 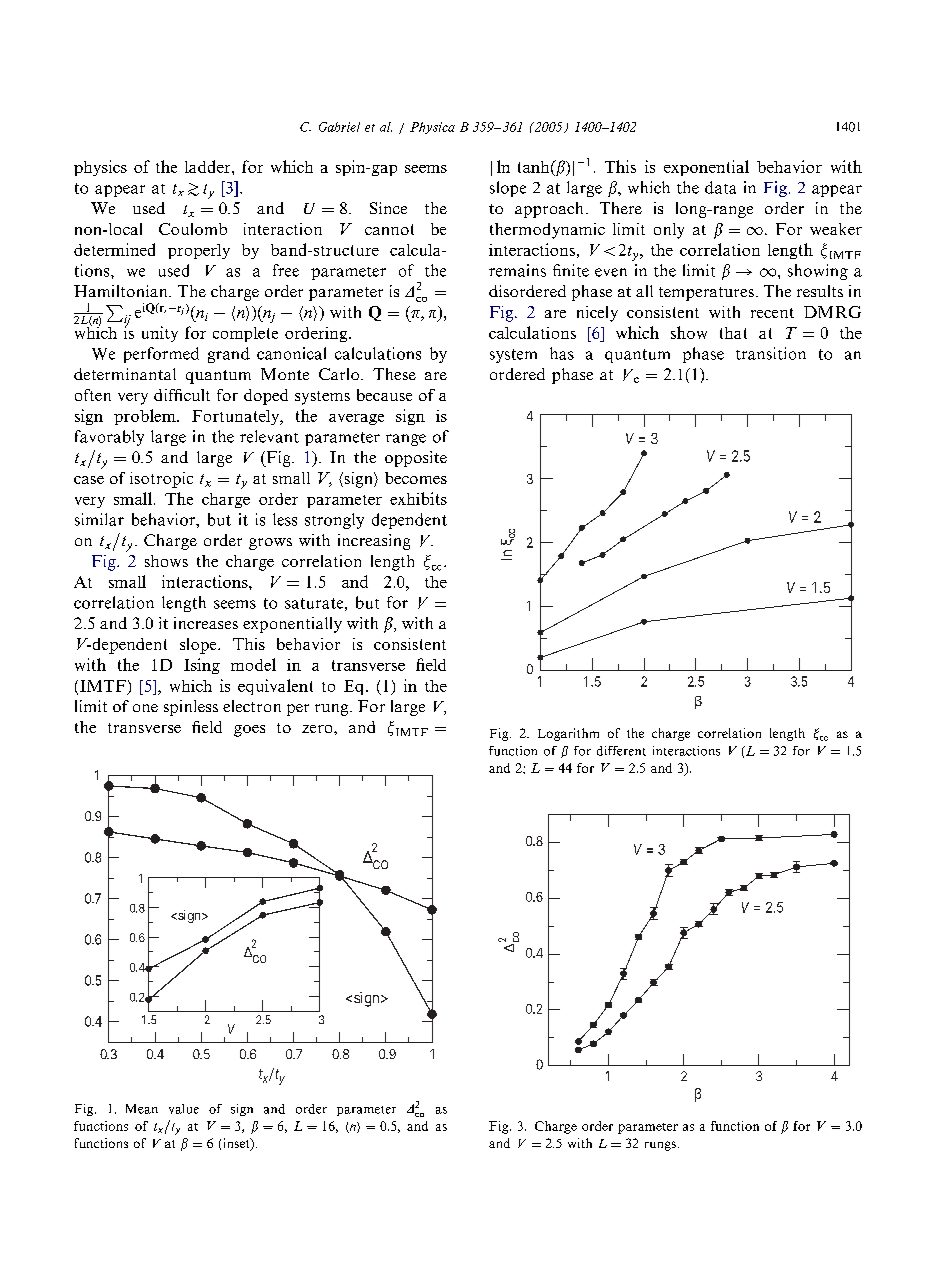 What do you see at coordinates (416, 459) in the image?
I see `opposite` at bounding box center [416, 459].
